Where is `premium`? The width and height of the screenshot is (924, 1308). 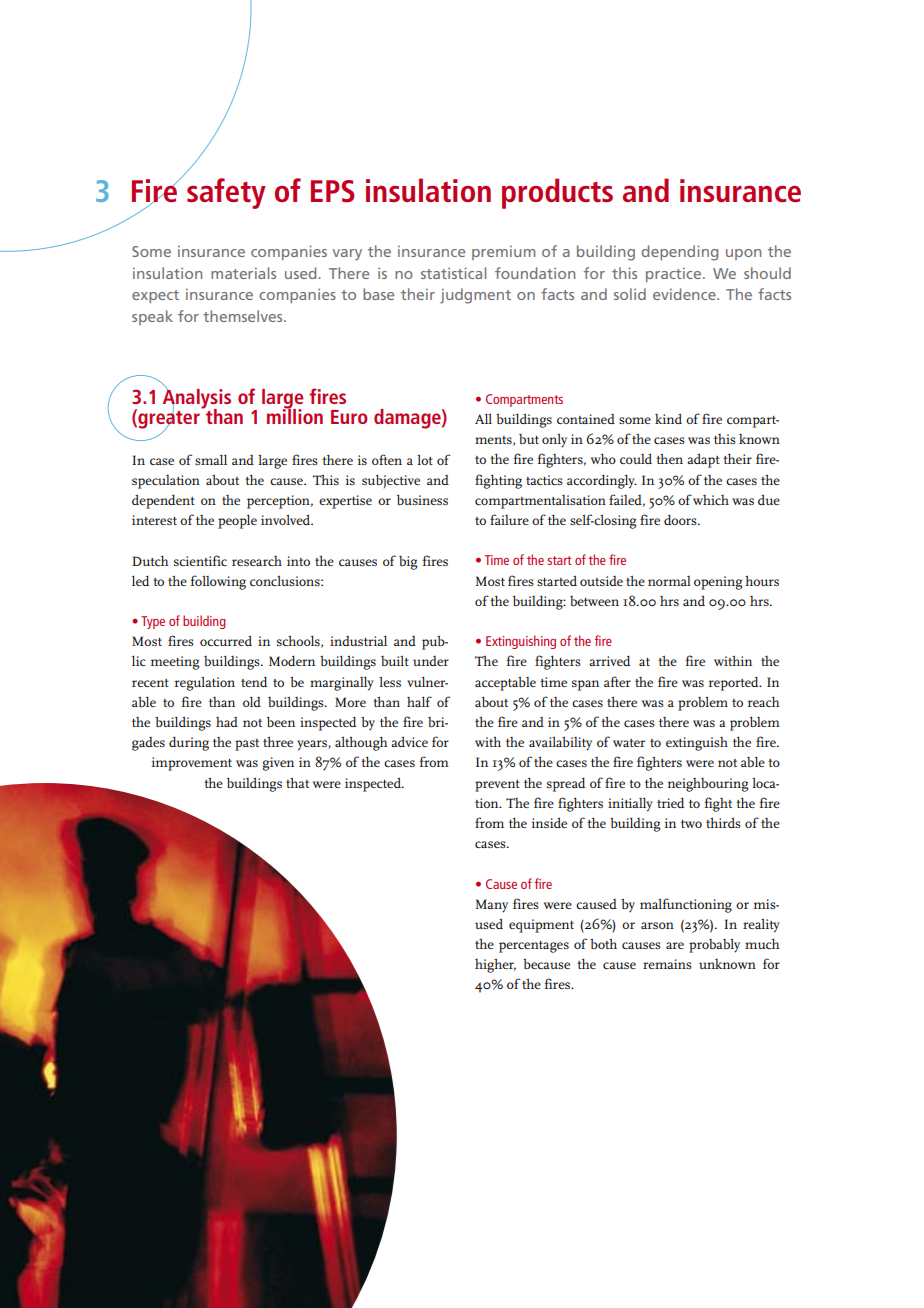
premium is located at coordinates (503, 253).
